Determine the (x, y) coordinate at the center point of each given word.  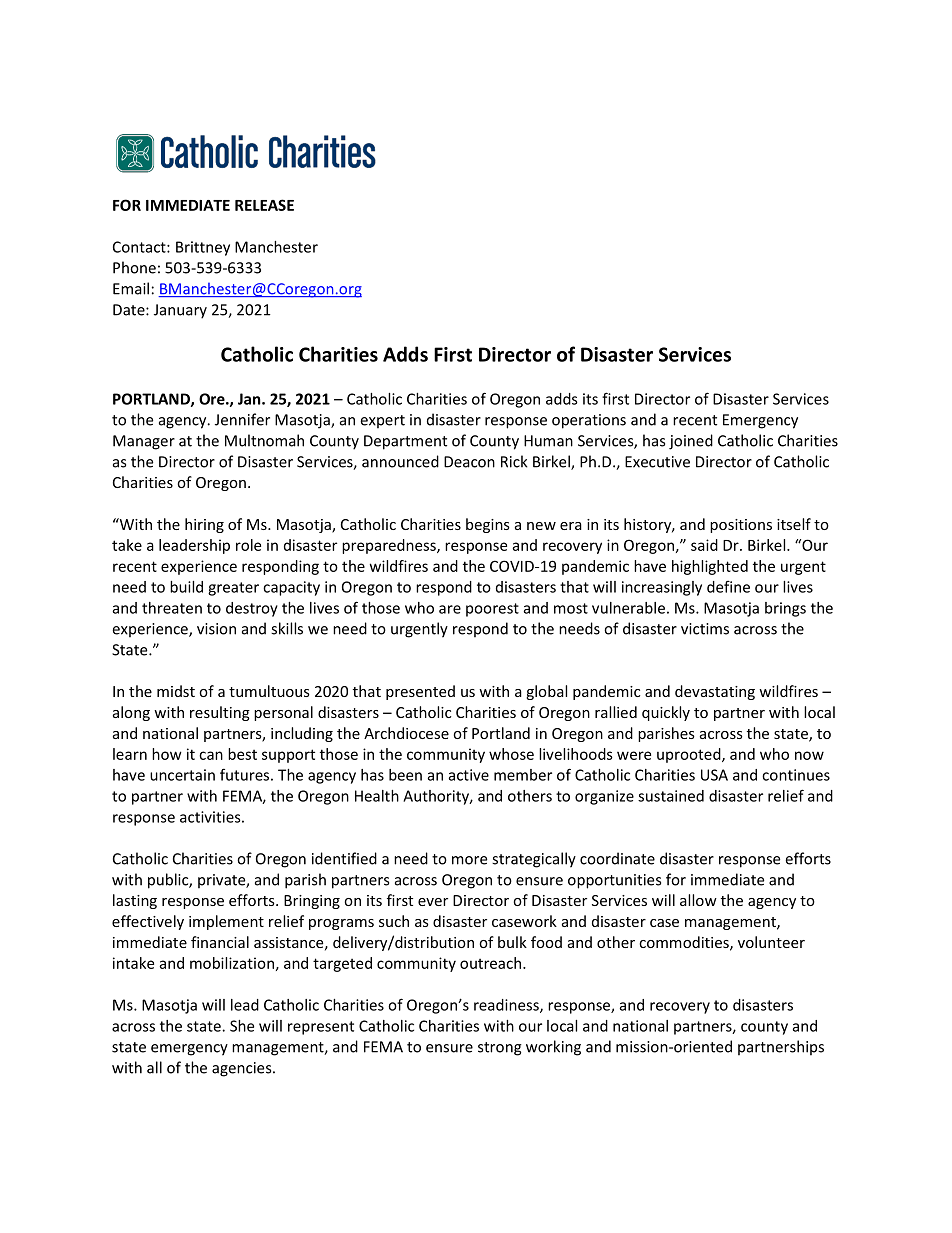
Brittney (203, 248)
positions (741, 526)
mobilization (232, 963)
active (469, 775)
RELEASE (264, 205)
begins (488, 525)
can (211, 755)
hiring (204, 525)
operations (589, 421)
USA (714, 775)
